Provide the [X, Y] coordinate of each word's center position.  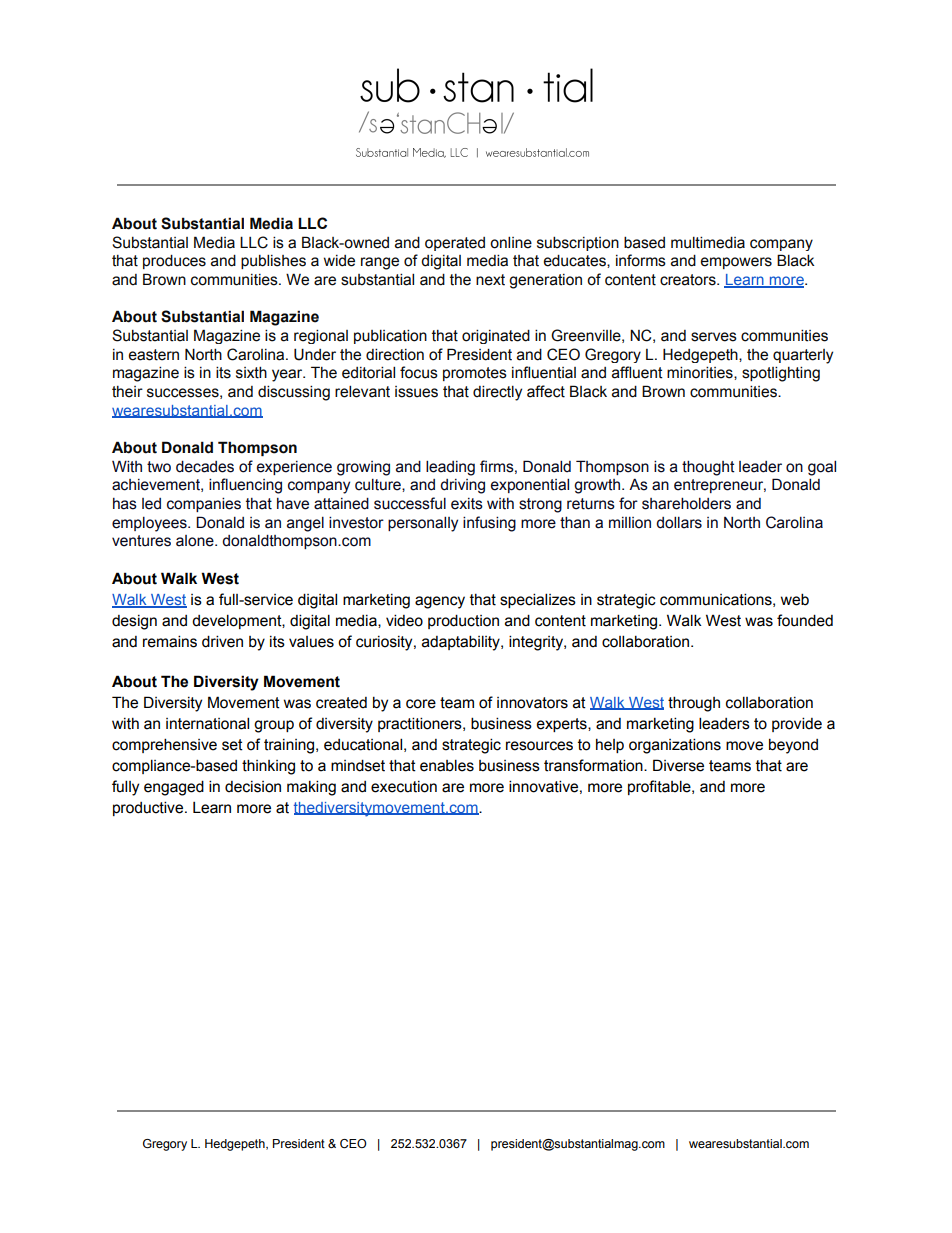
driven [222, 641]
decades [205, 467]
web [795, 599]
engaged [174, 788]
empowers [736, 263]
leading [450, 468]
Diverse [678, 765]
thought [708, 468]
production [463, 621]
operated [455, 244]
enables [447, 765]
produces [174, 262]
